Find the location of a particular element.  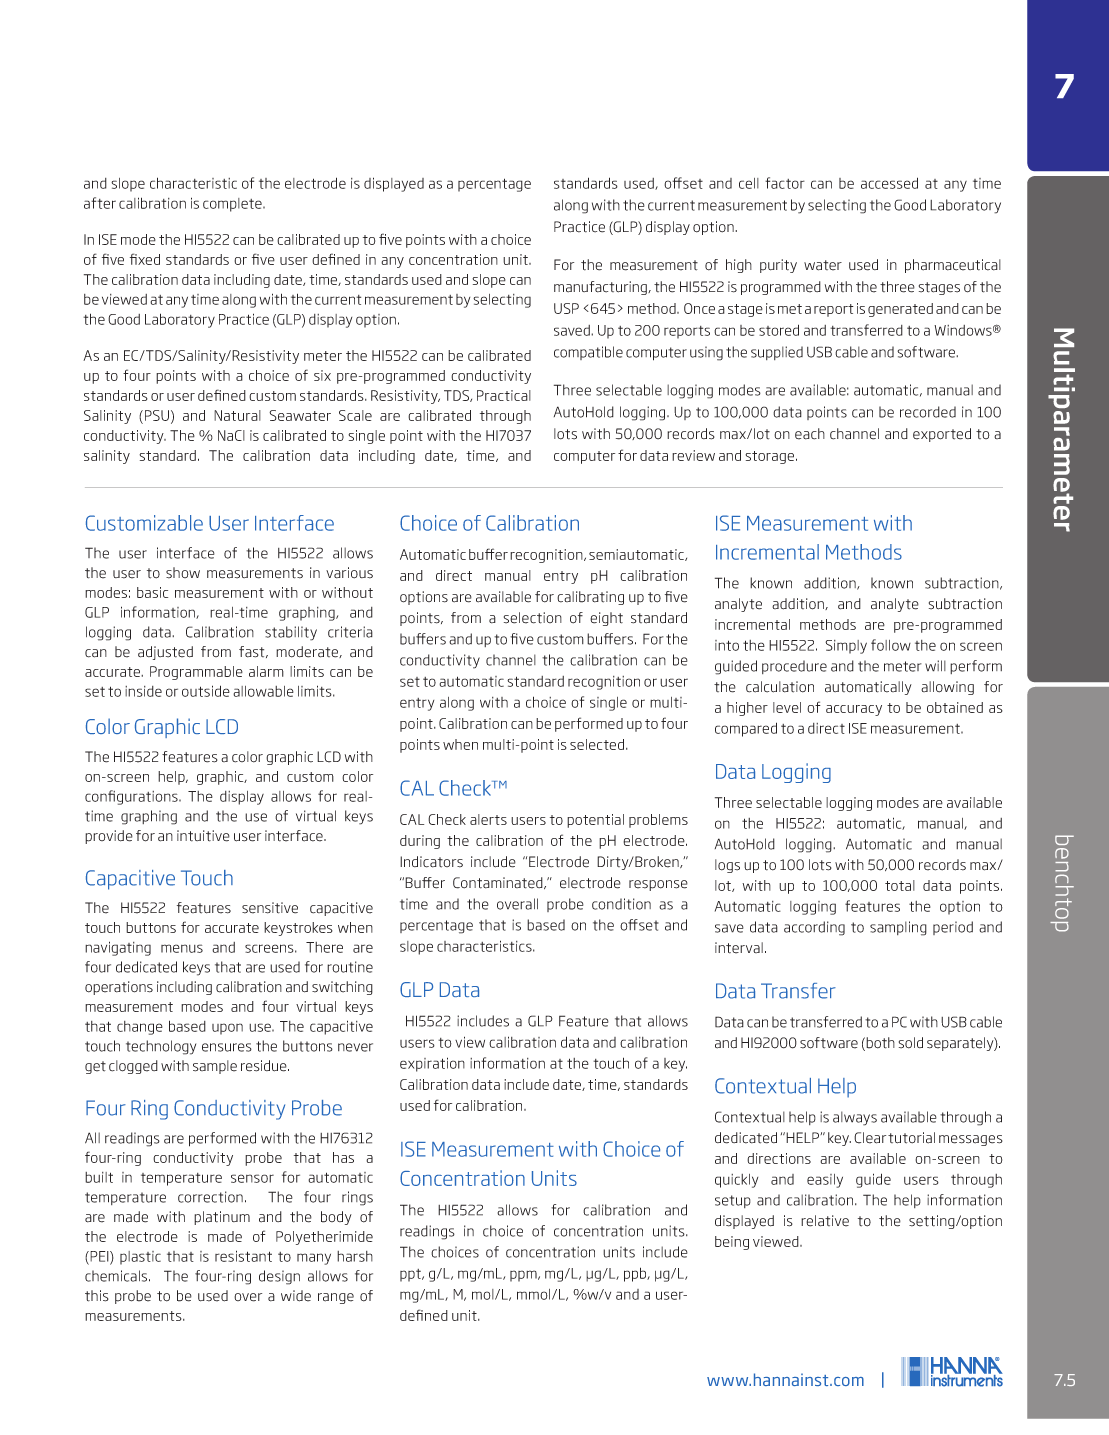

Natural is located at coordinates (237, 415).
